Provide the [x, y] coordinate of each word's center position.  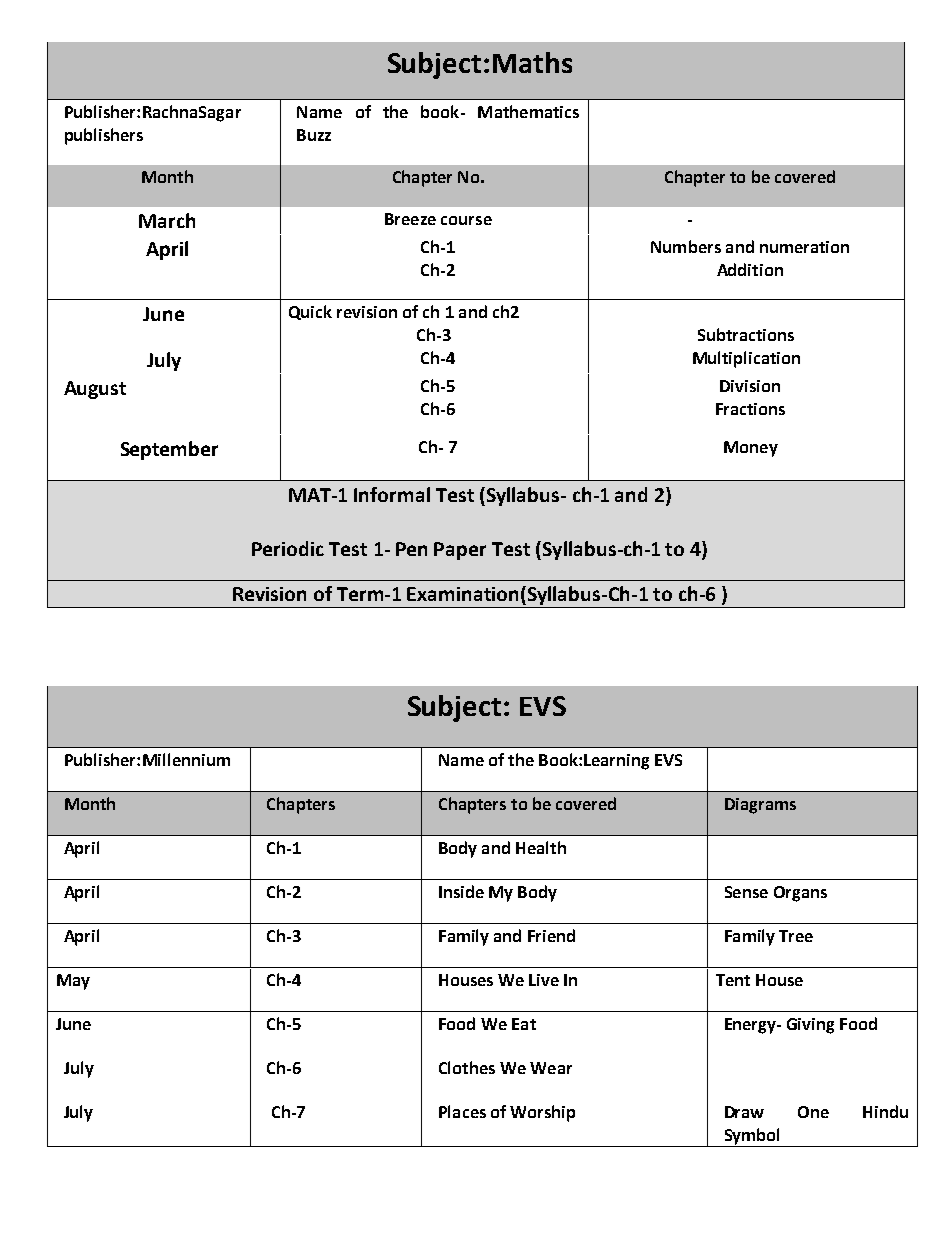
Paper [460, 551]
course [466, 220]
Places [462, 1111]
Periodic [288, 548]
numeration [804, 247]
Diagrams [760, 806]
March [167, 220]
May [73, 982]
